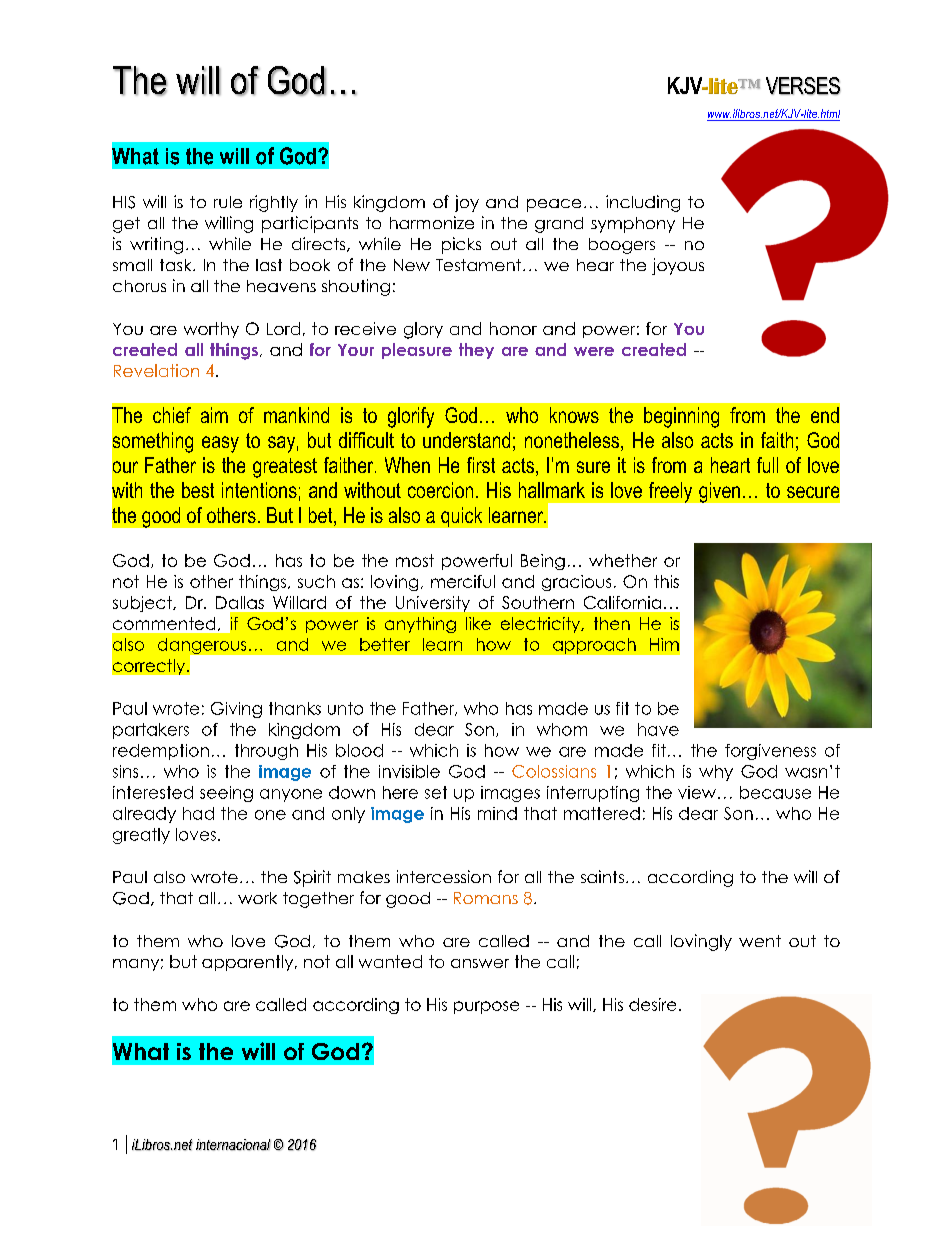 This page has width=952, height=1233. What do you see at coordinates (257, 898) in the page?
I see `work` at bounding box center [257, 898].
